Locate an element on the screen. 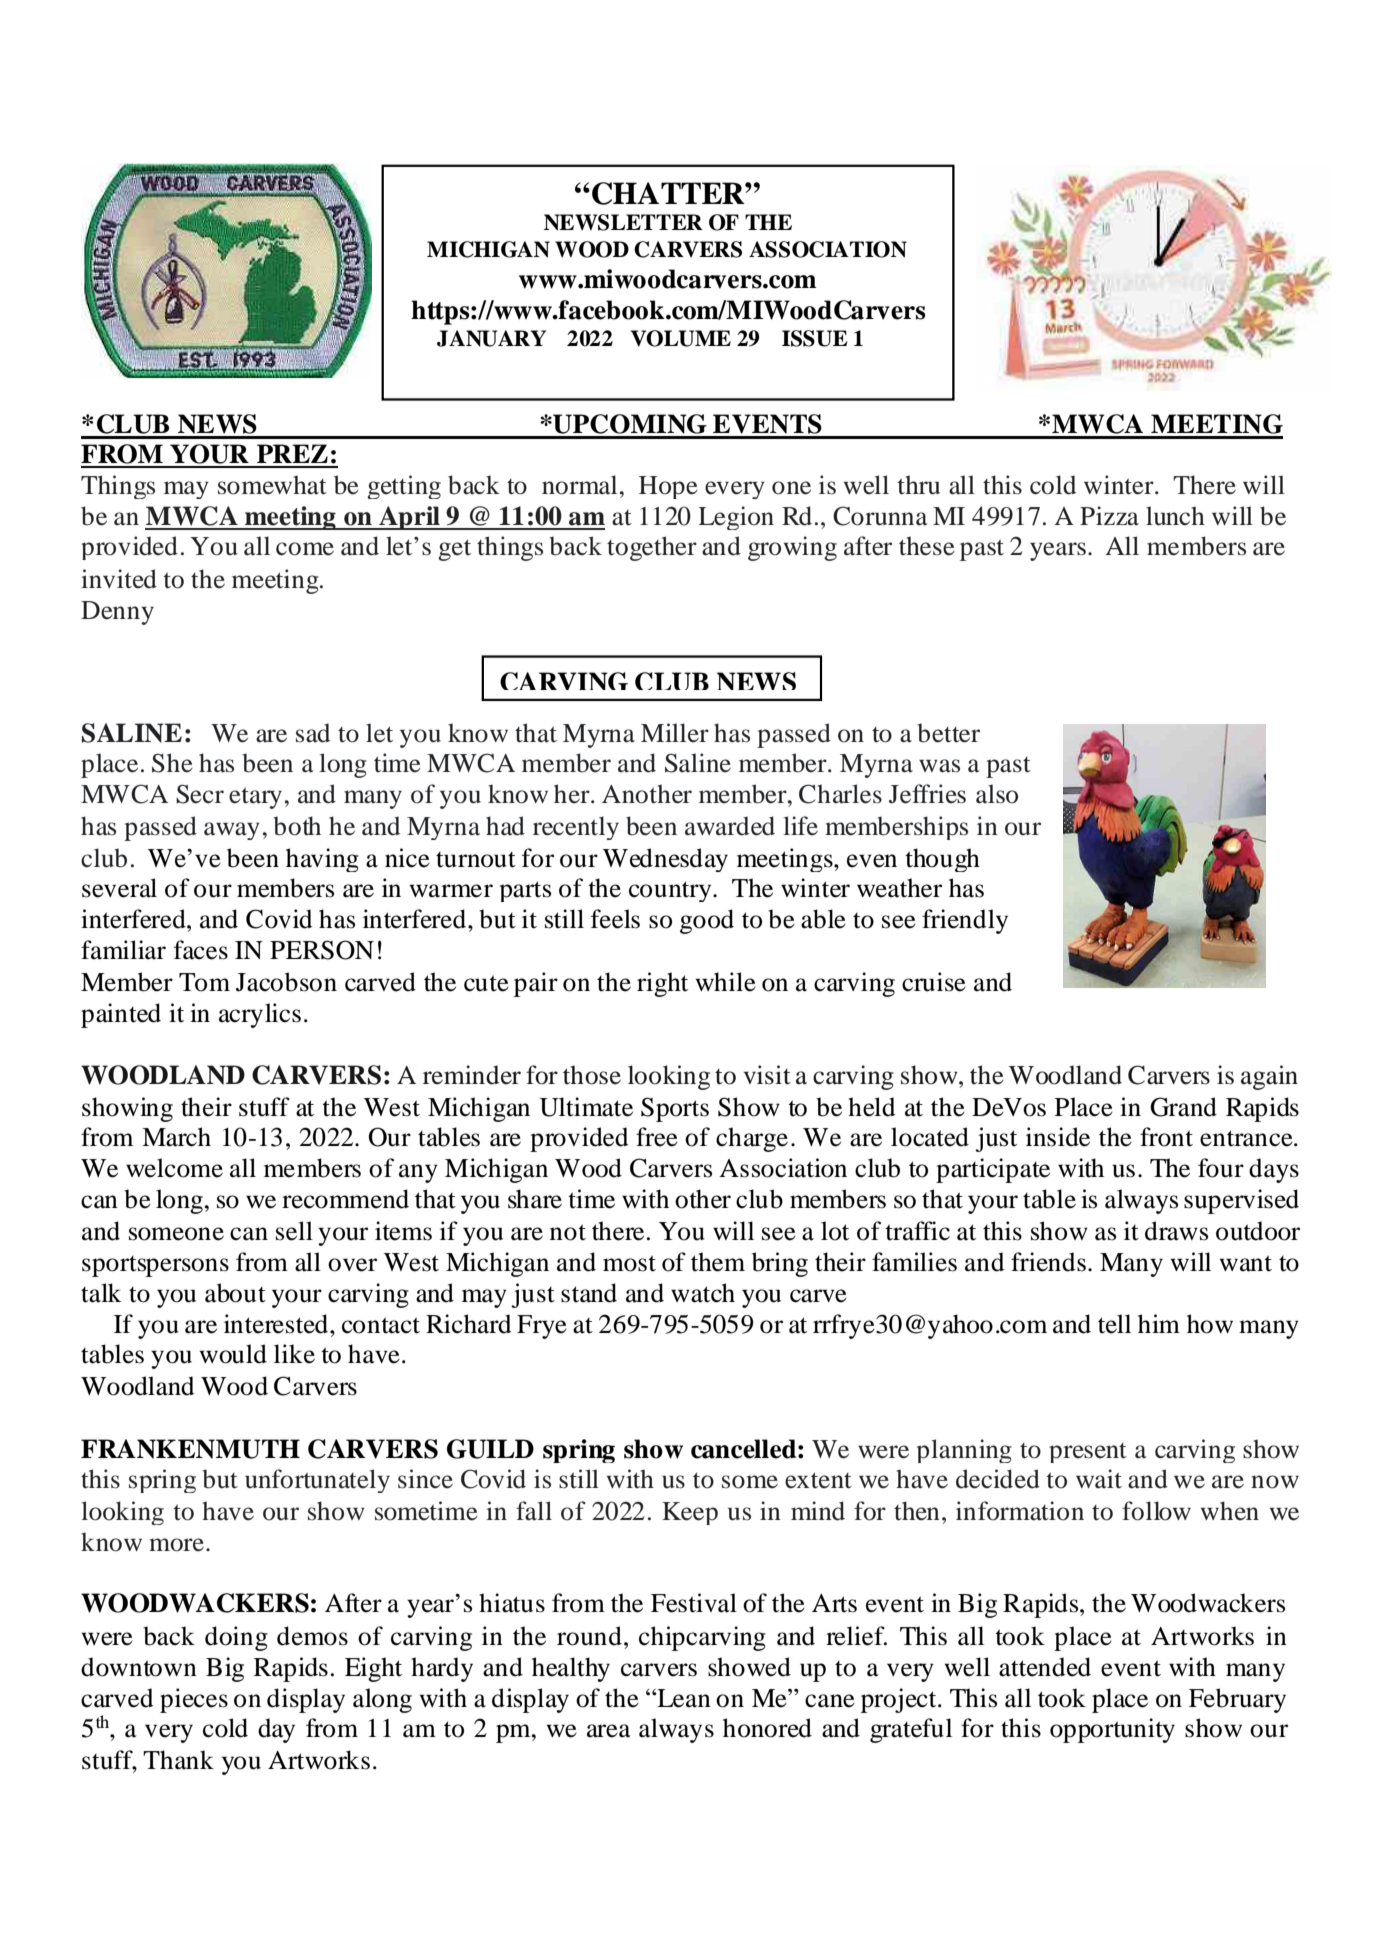 Image resolution: width=1379 pixels, height=1952 pixels. pieces is located at coordinates (194, 1700).
